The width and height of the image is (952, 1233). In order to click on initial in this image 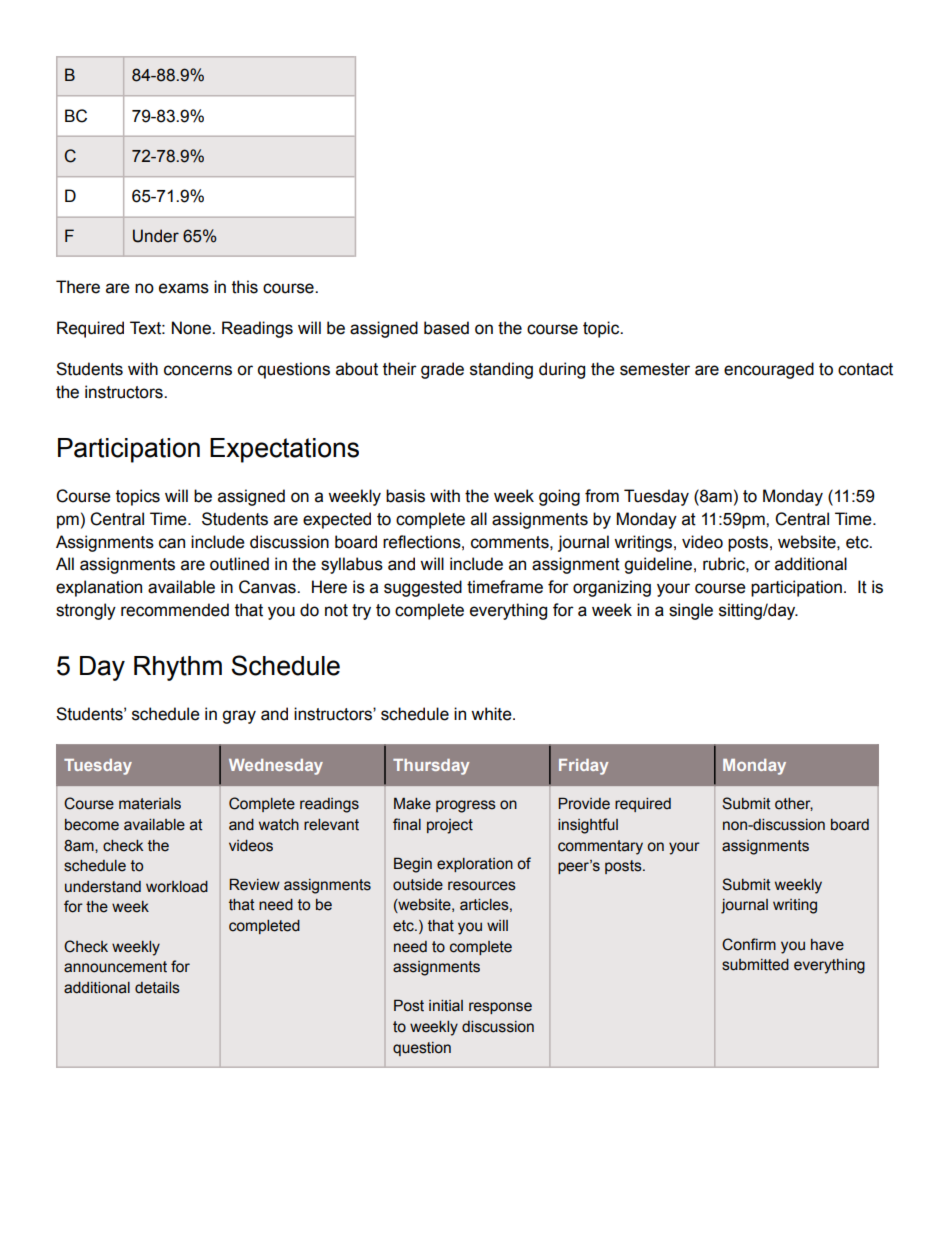, I will do `click(446, 1006)`.
